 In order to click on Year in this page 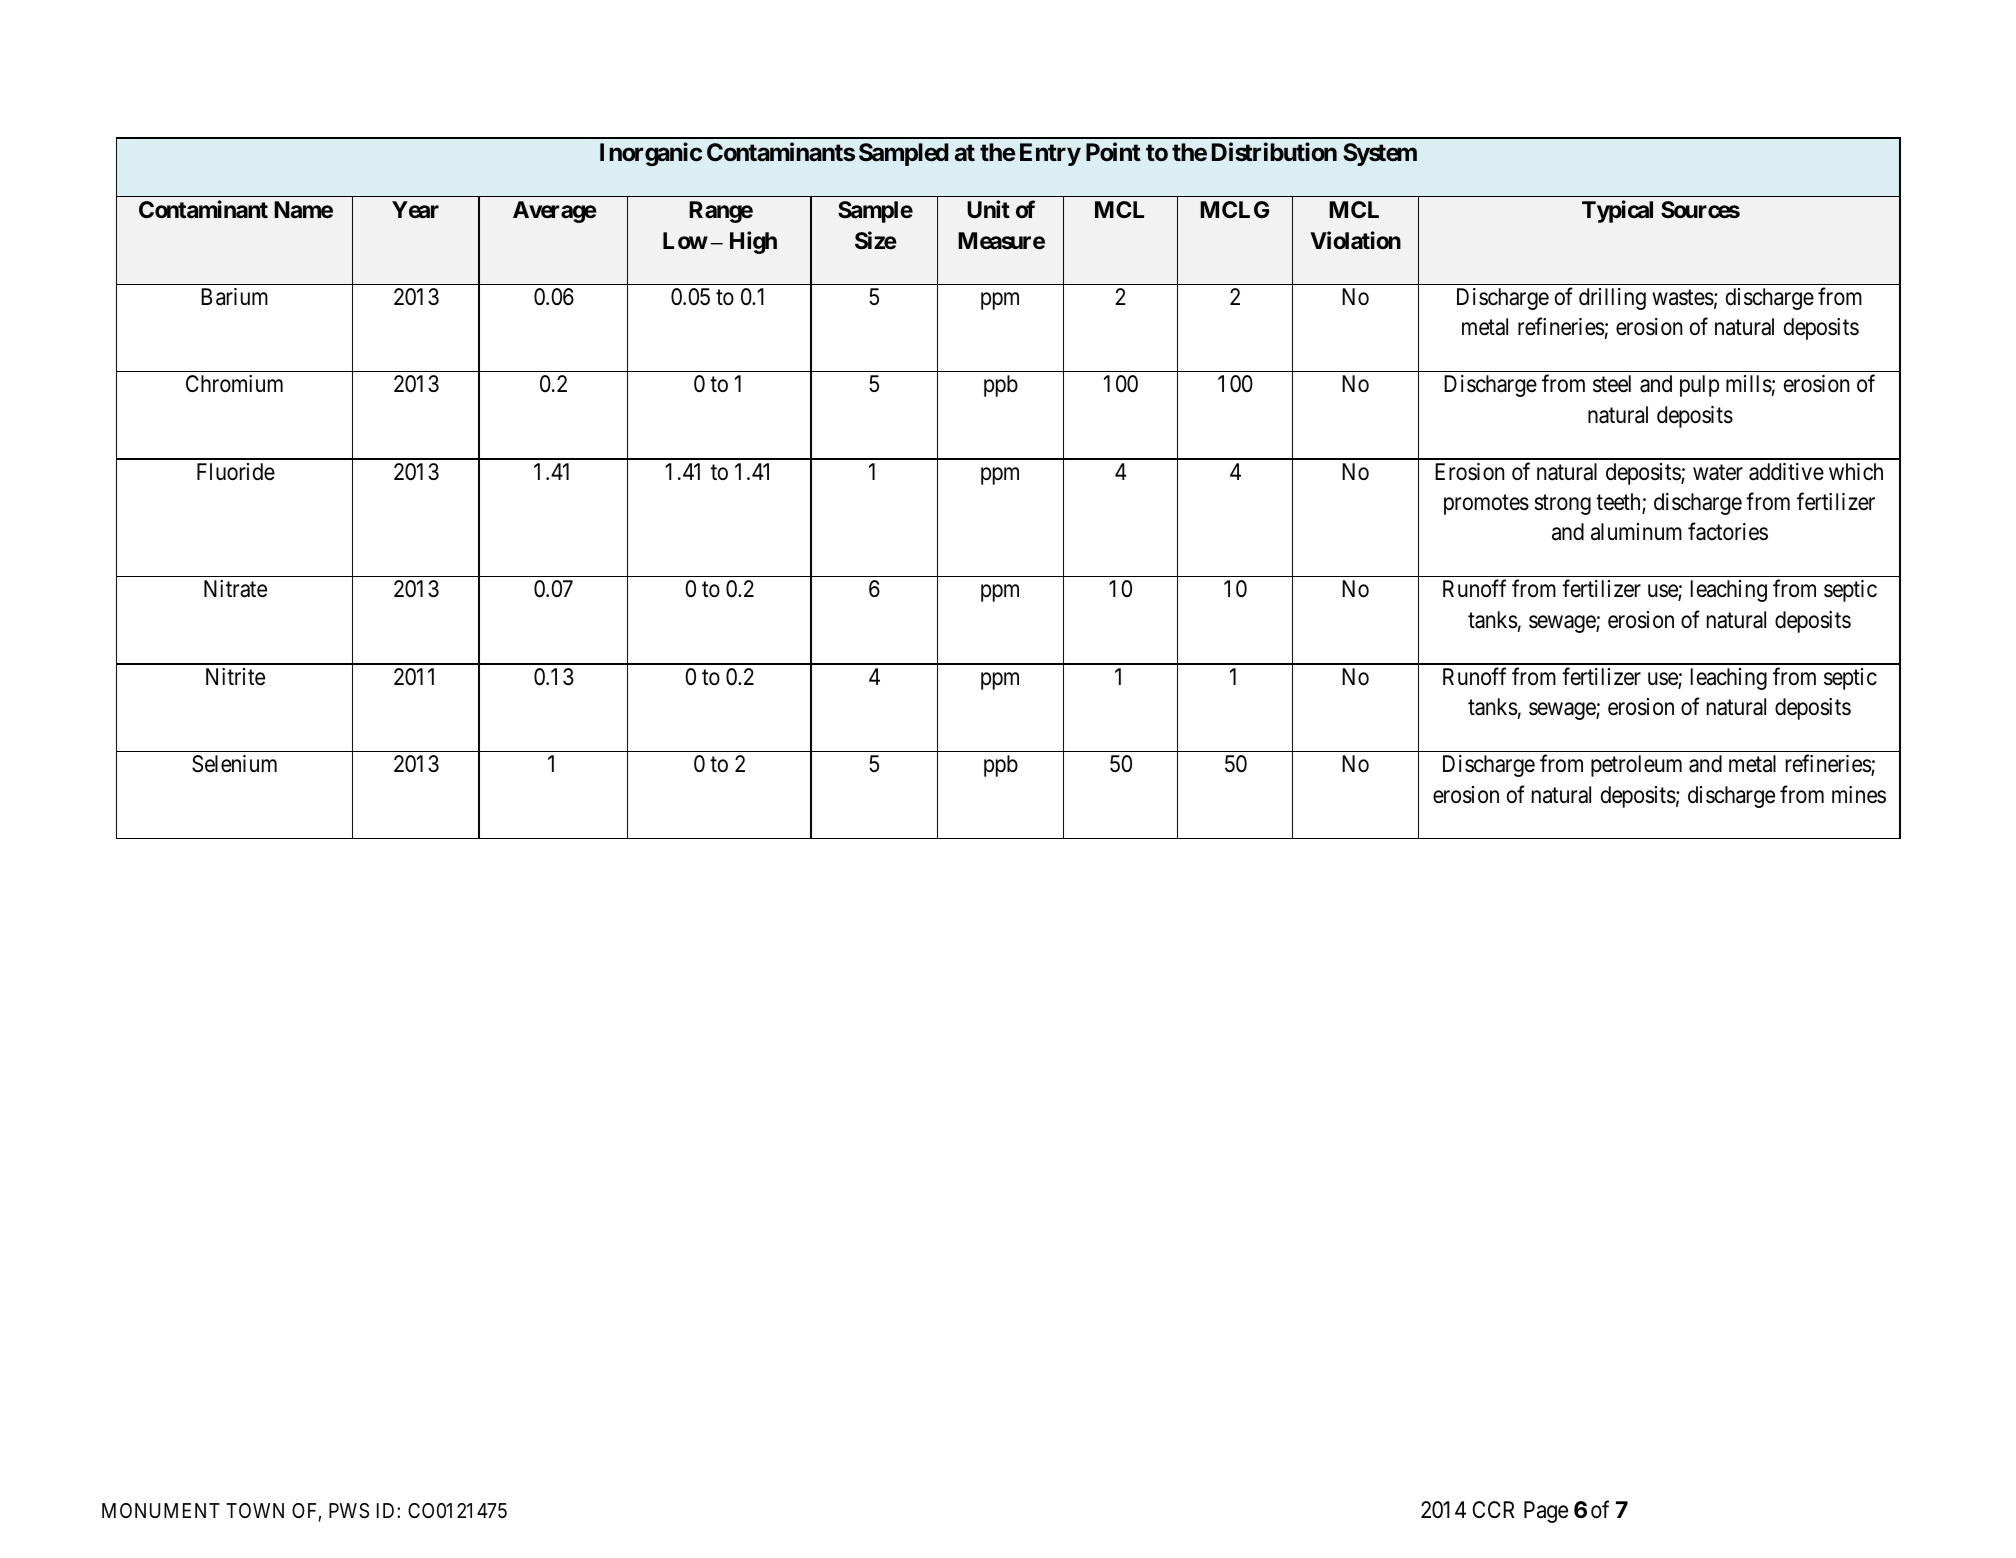, I will do `click(415, 209)`.
